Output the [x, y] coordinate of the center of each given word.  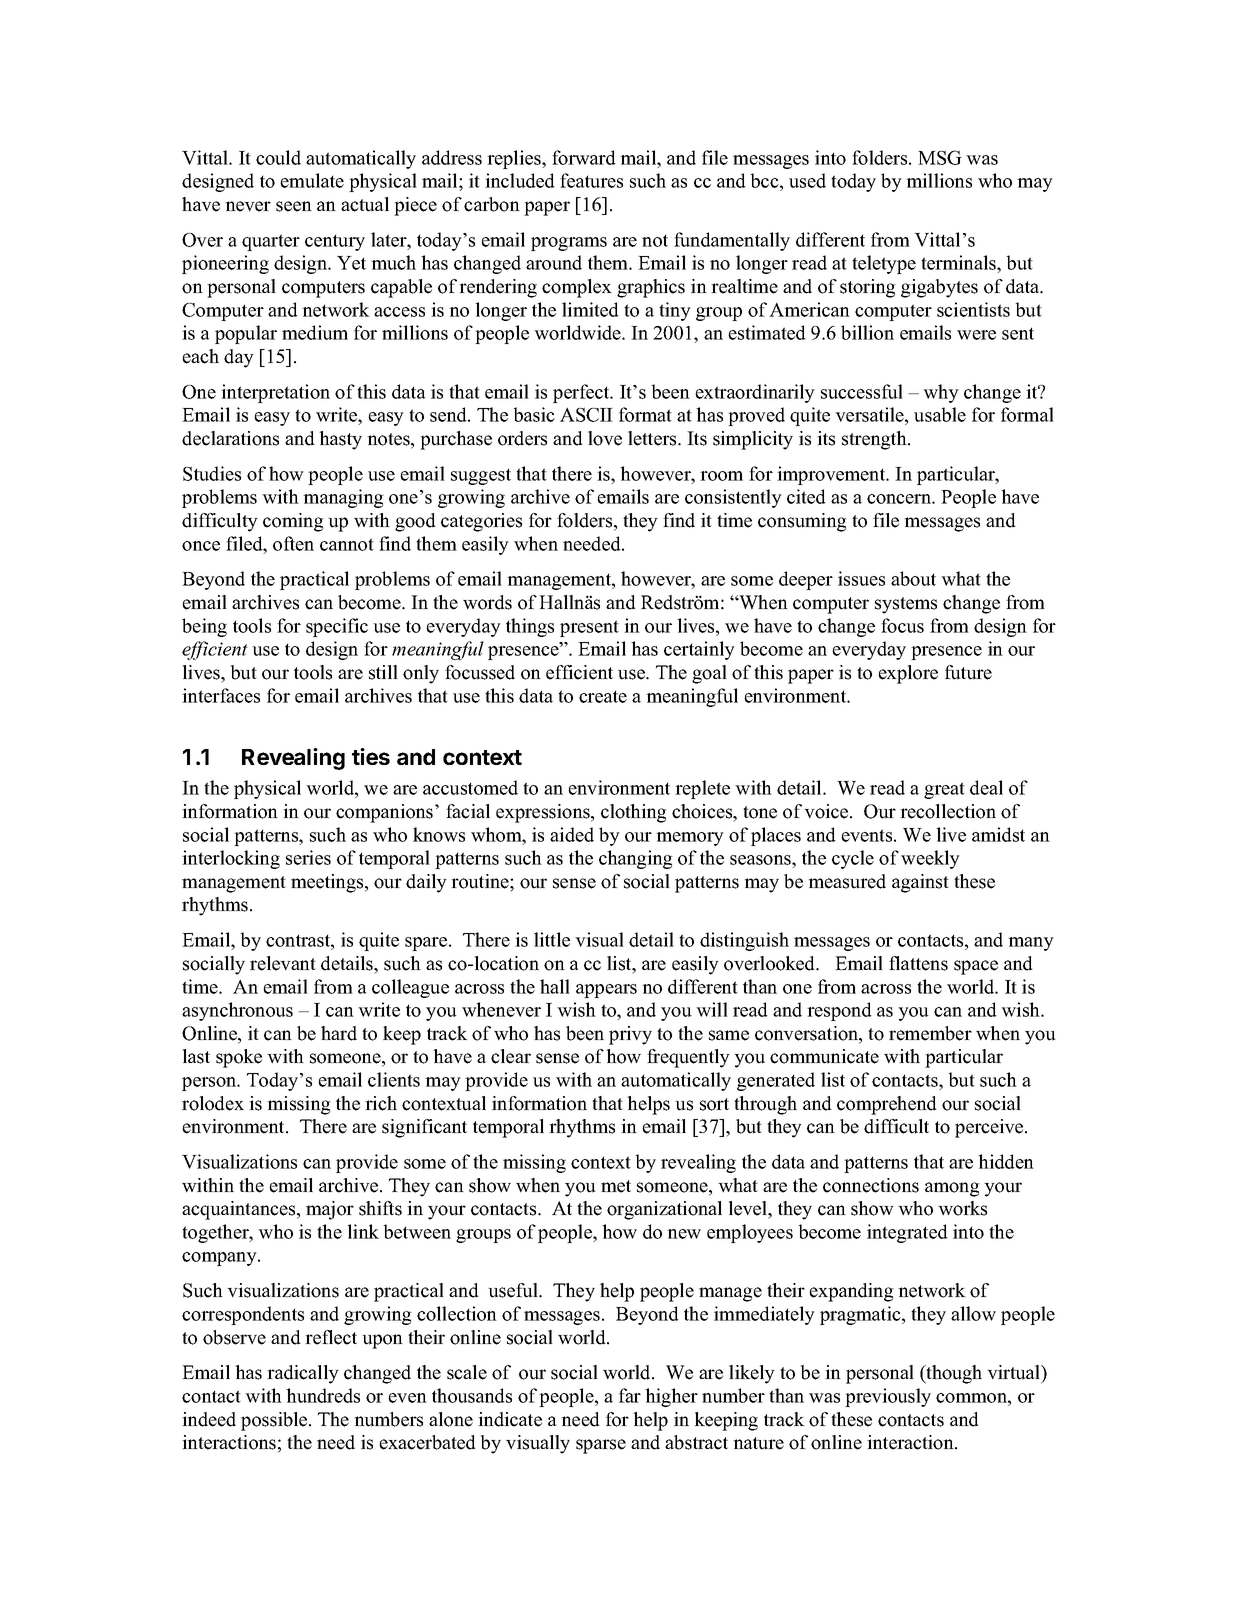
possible [275, 1421]
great [944, 790]
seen [294, 206]
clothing [634, 813]
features [591, 180]
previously [888, 1397]
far [630, 1395]
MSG [940, 157]
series [308, 857]
